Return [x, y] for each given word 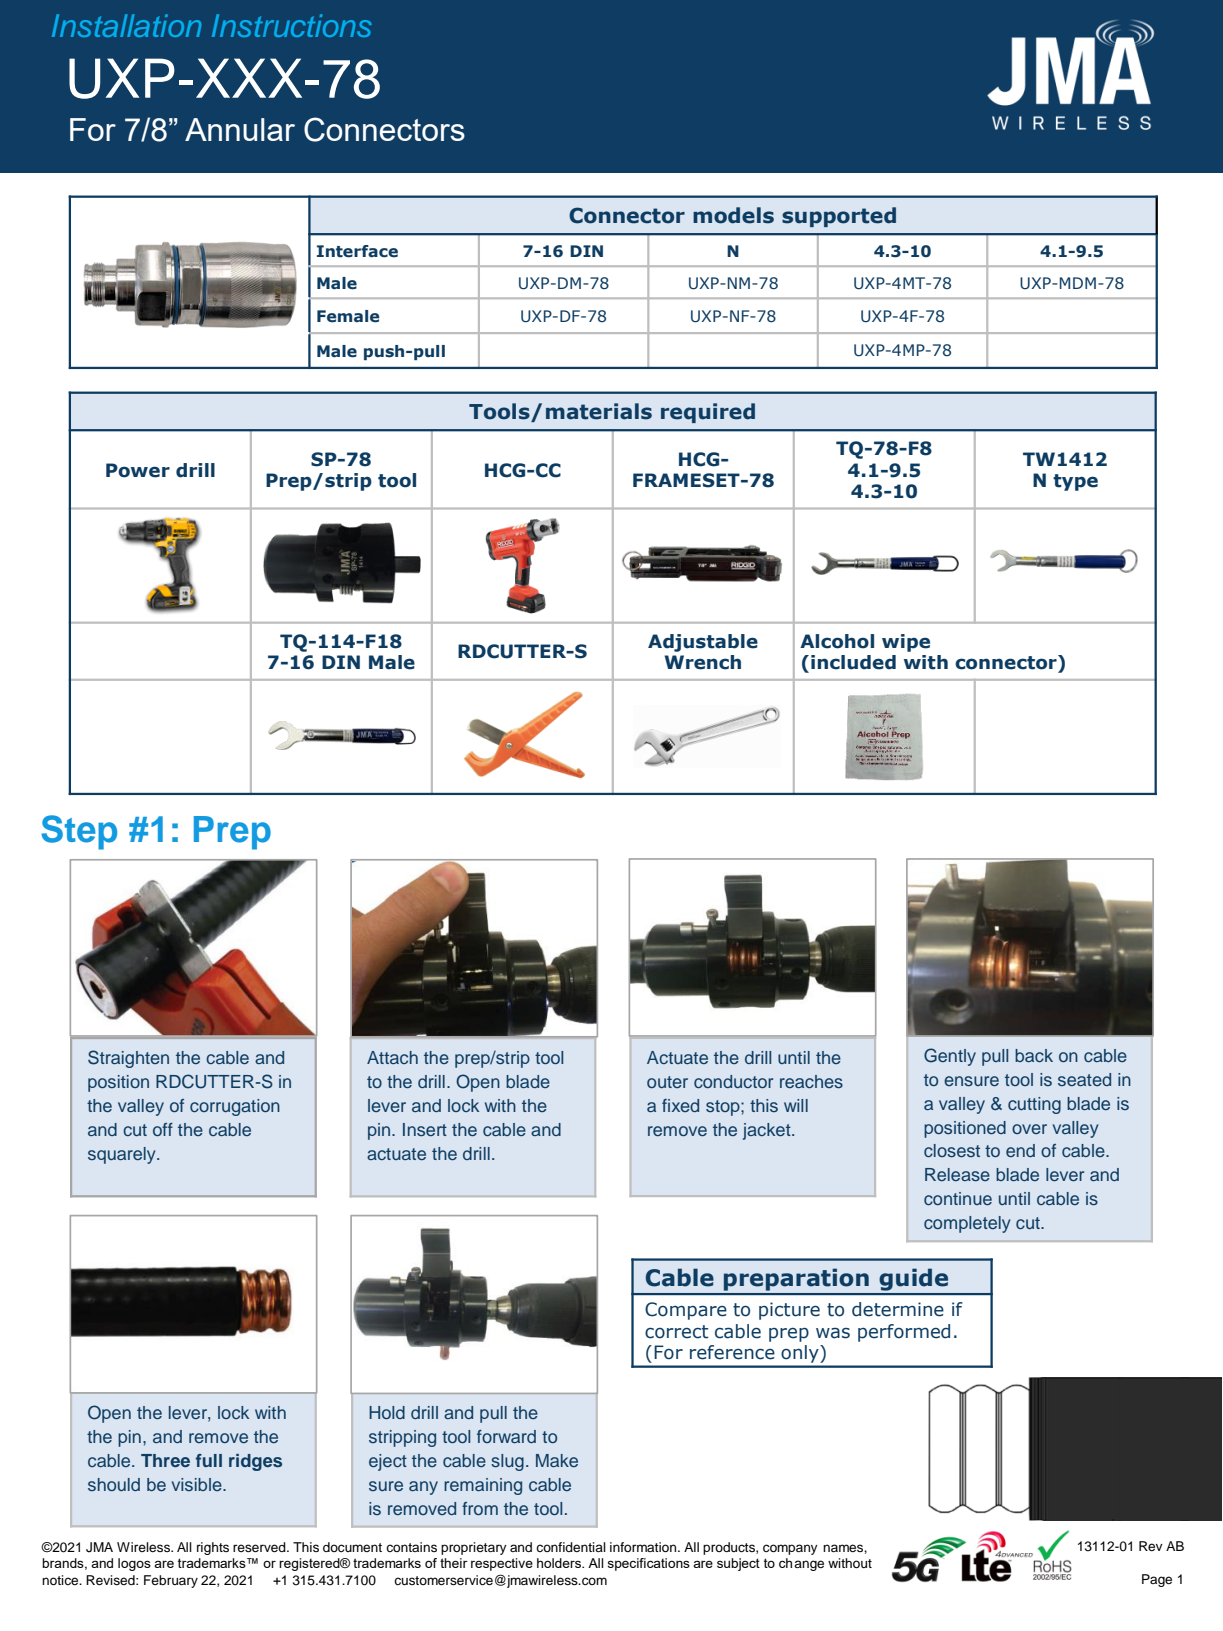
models [733, 215]
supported [839, 217]
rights [213, 1548]
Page [1157, 1580]
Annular [240, 129]
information [644, 1547]
